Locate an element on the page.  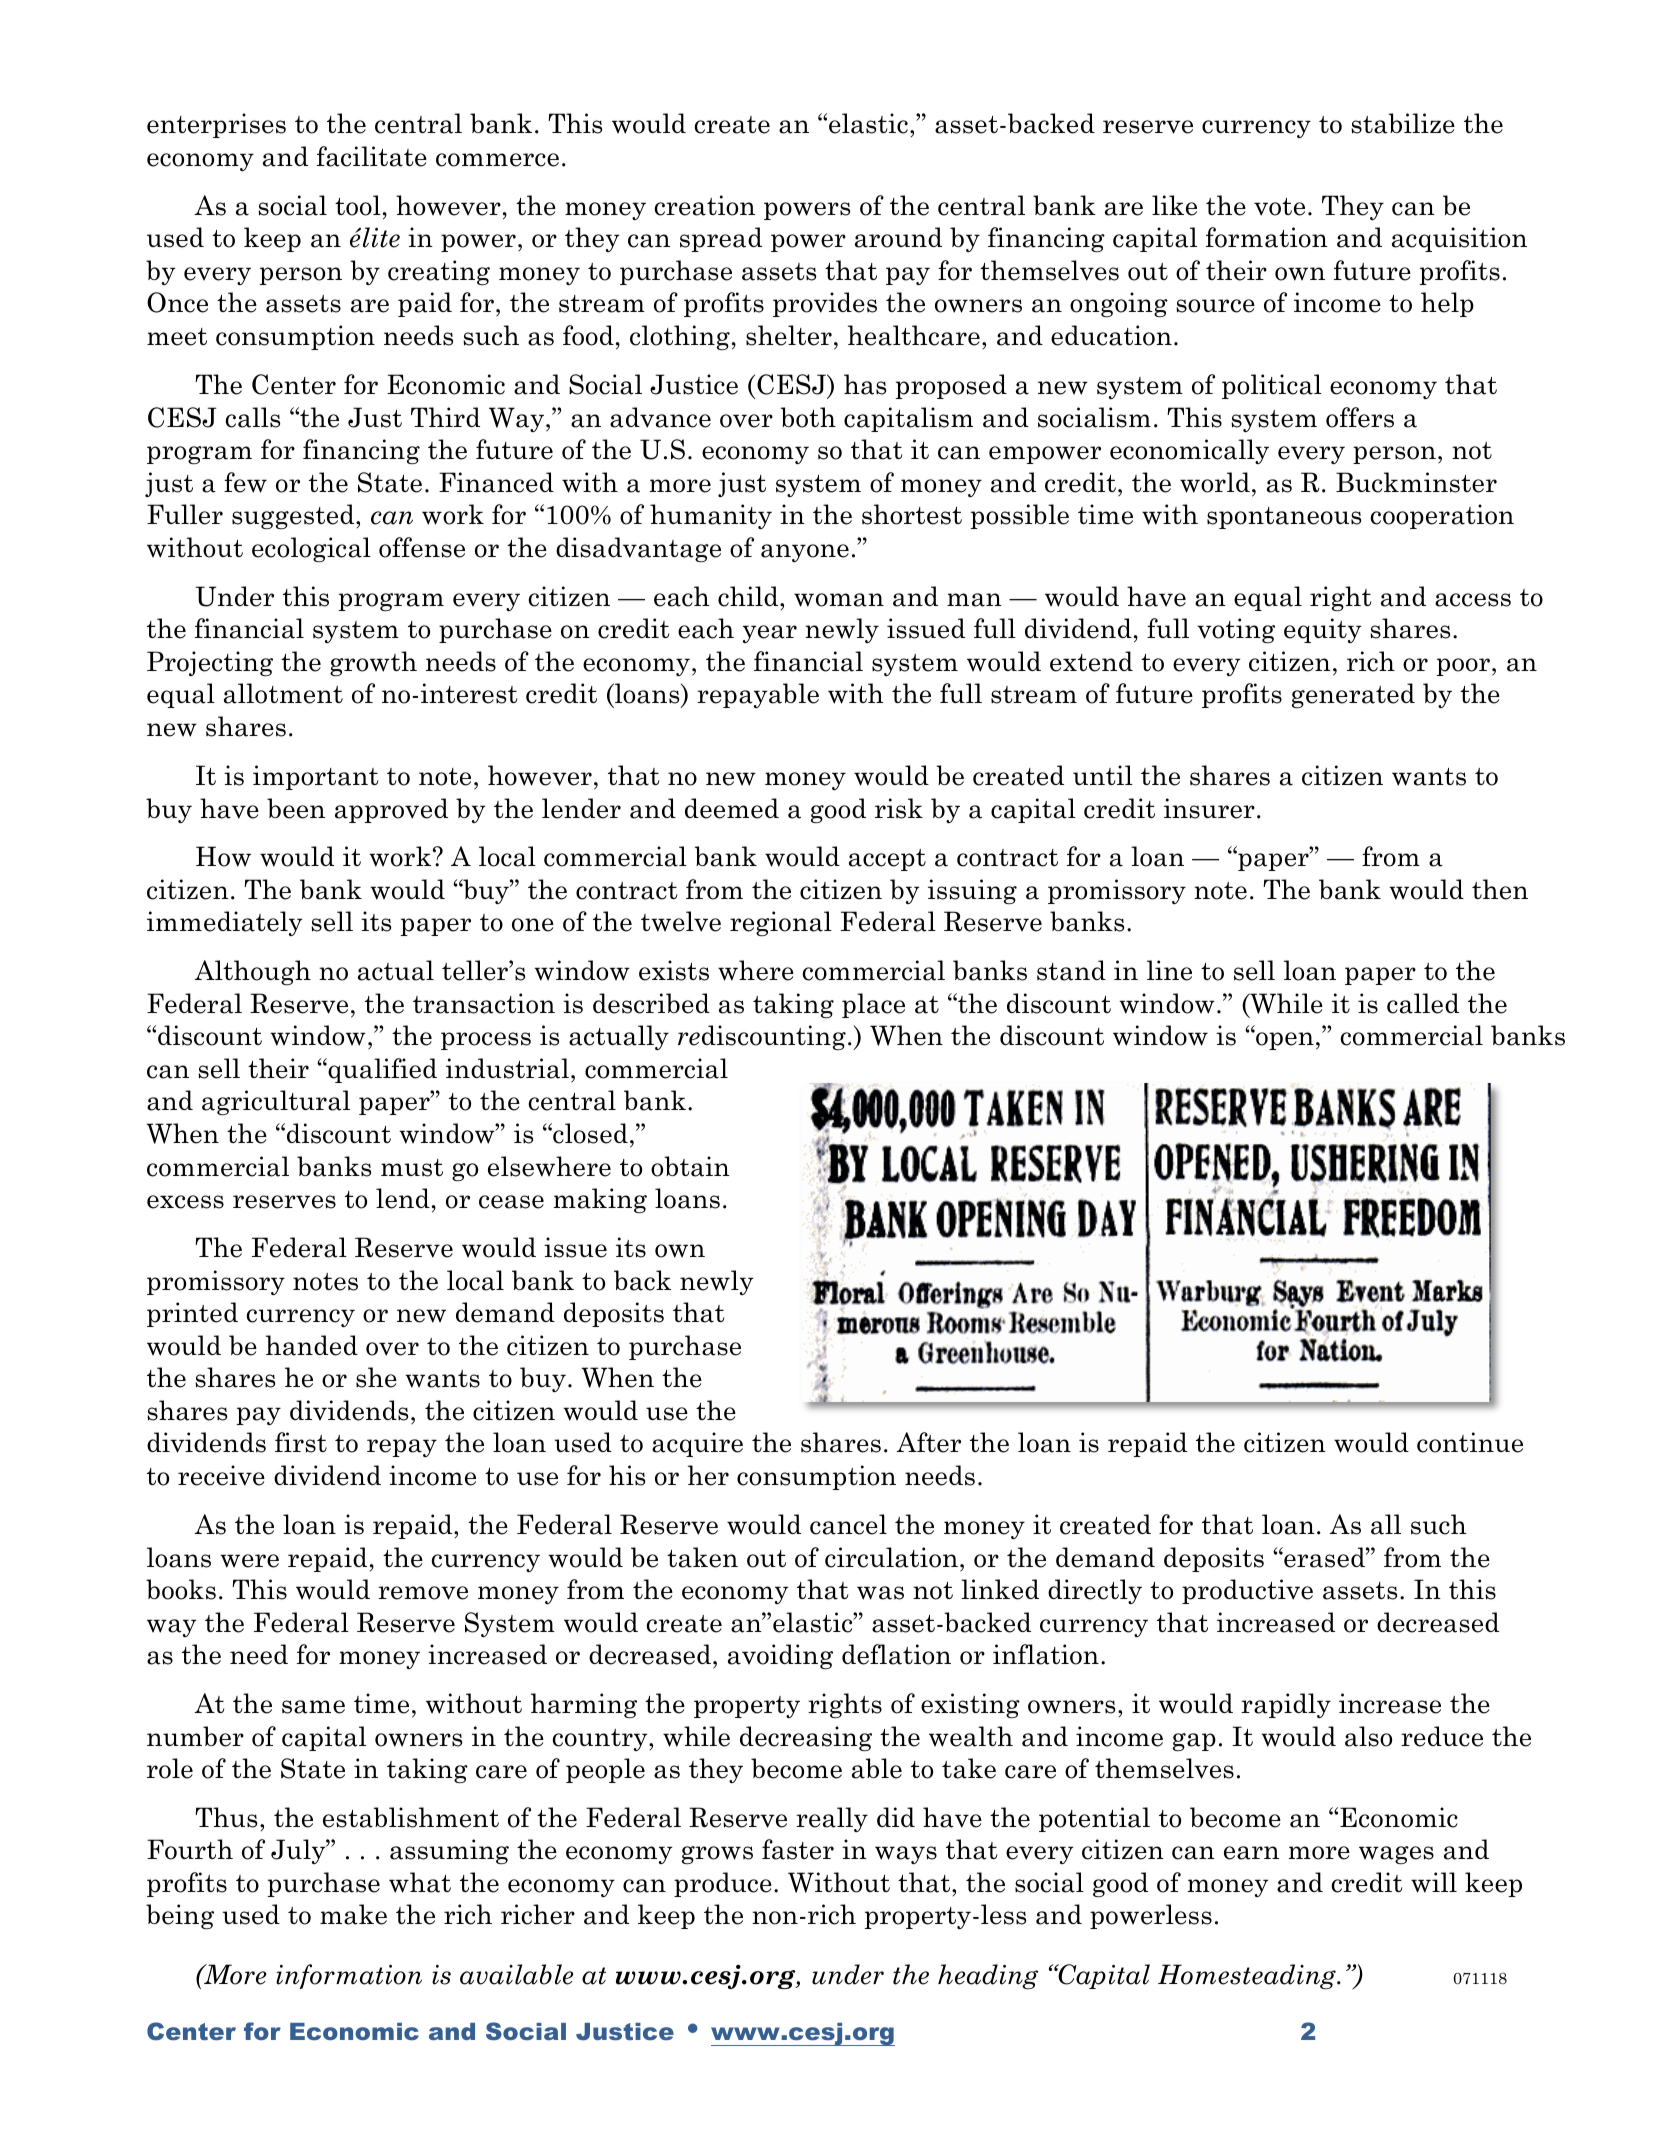
equity is located at coordinates (1323, 630).
